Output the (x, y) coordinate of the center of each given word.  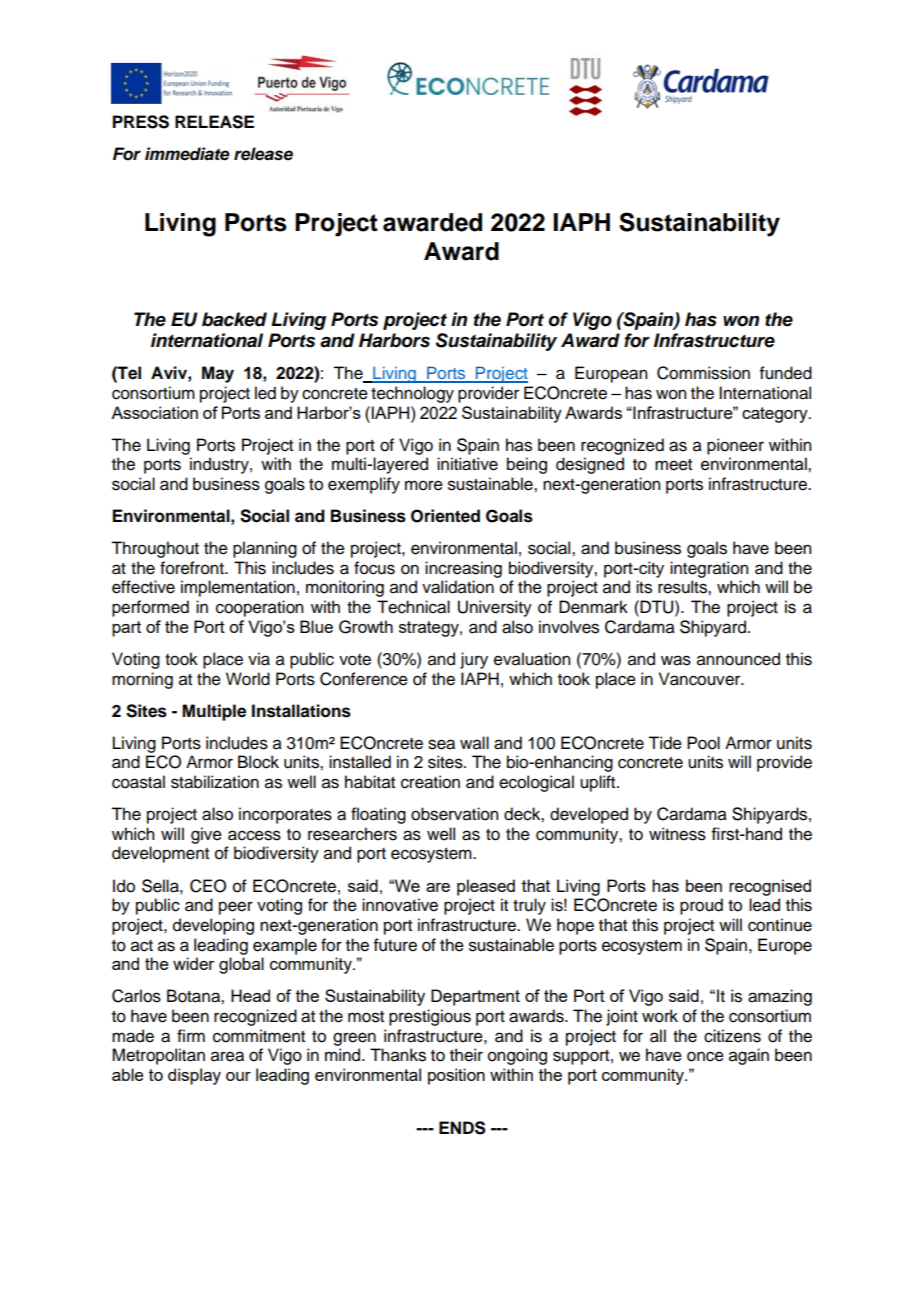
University (495, 608)
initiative (467, 464)
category (776, 415)
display (194, 1076)
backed (234, 319)
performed (150, 608)
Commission (703, 373)
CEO (208, 886)
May (218, 374)
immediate (187, 154)
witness (677, 834)
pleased (486, 887)
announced (738, 659)
